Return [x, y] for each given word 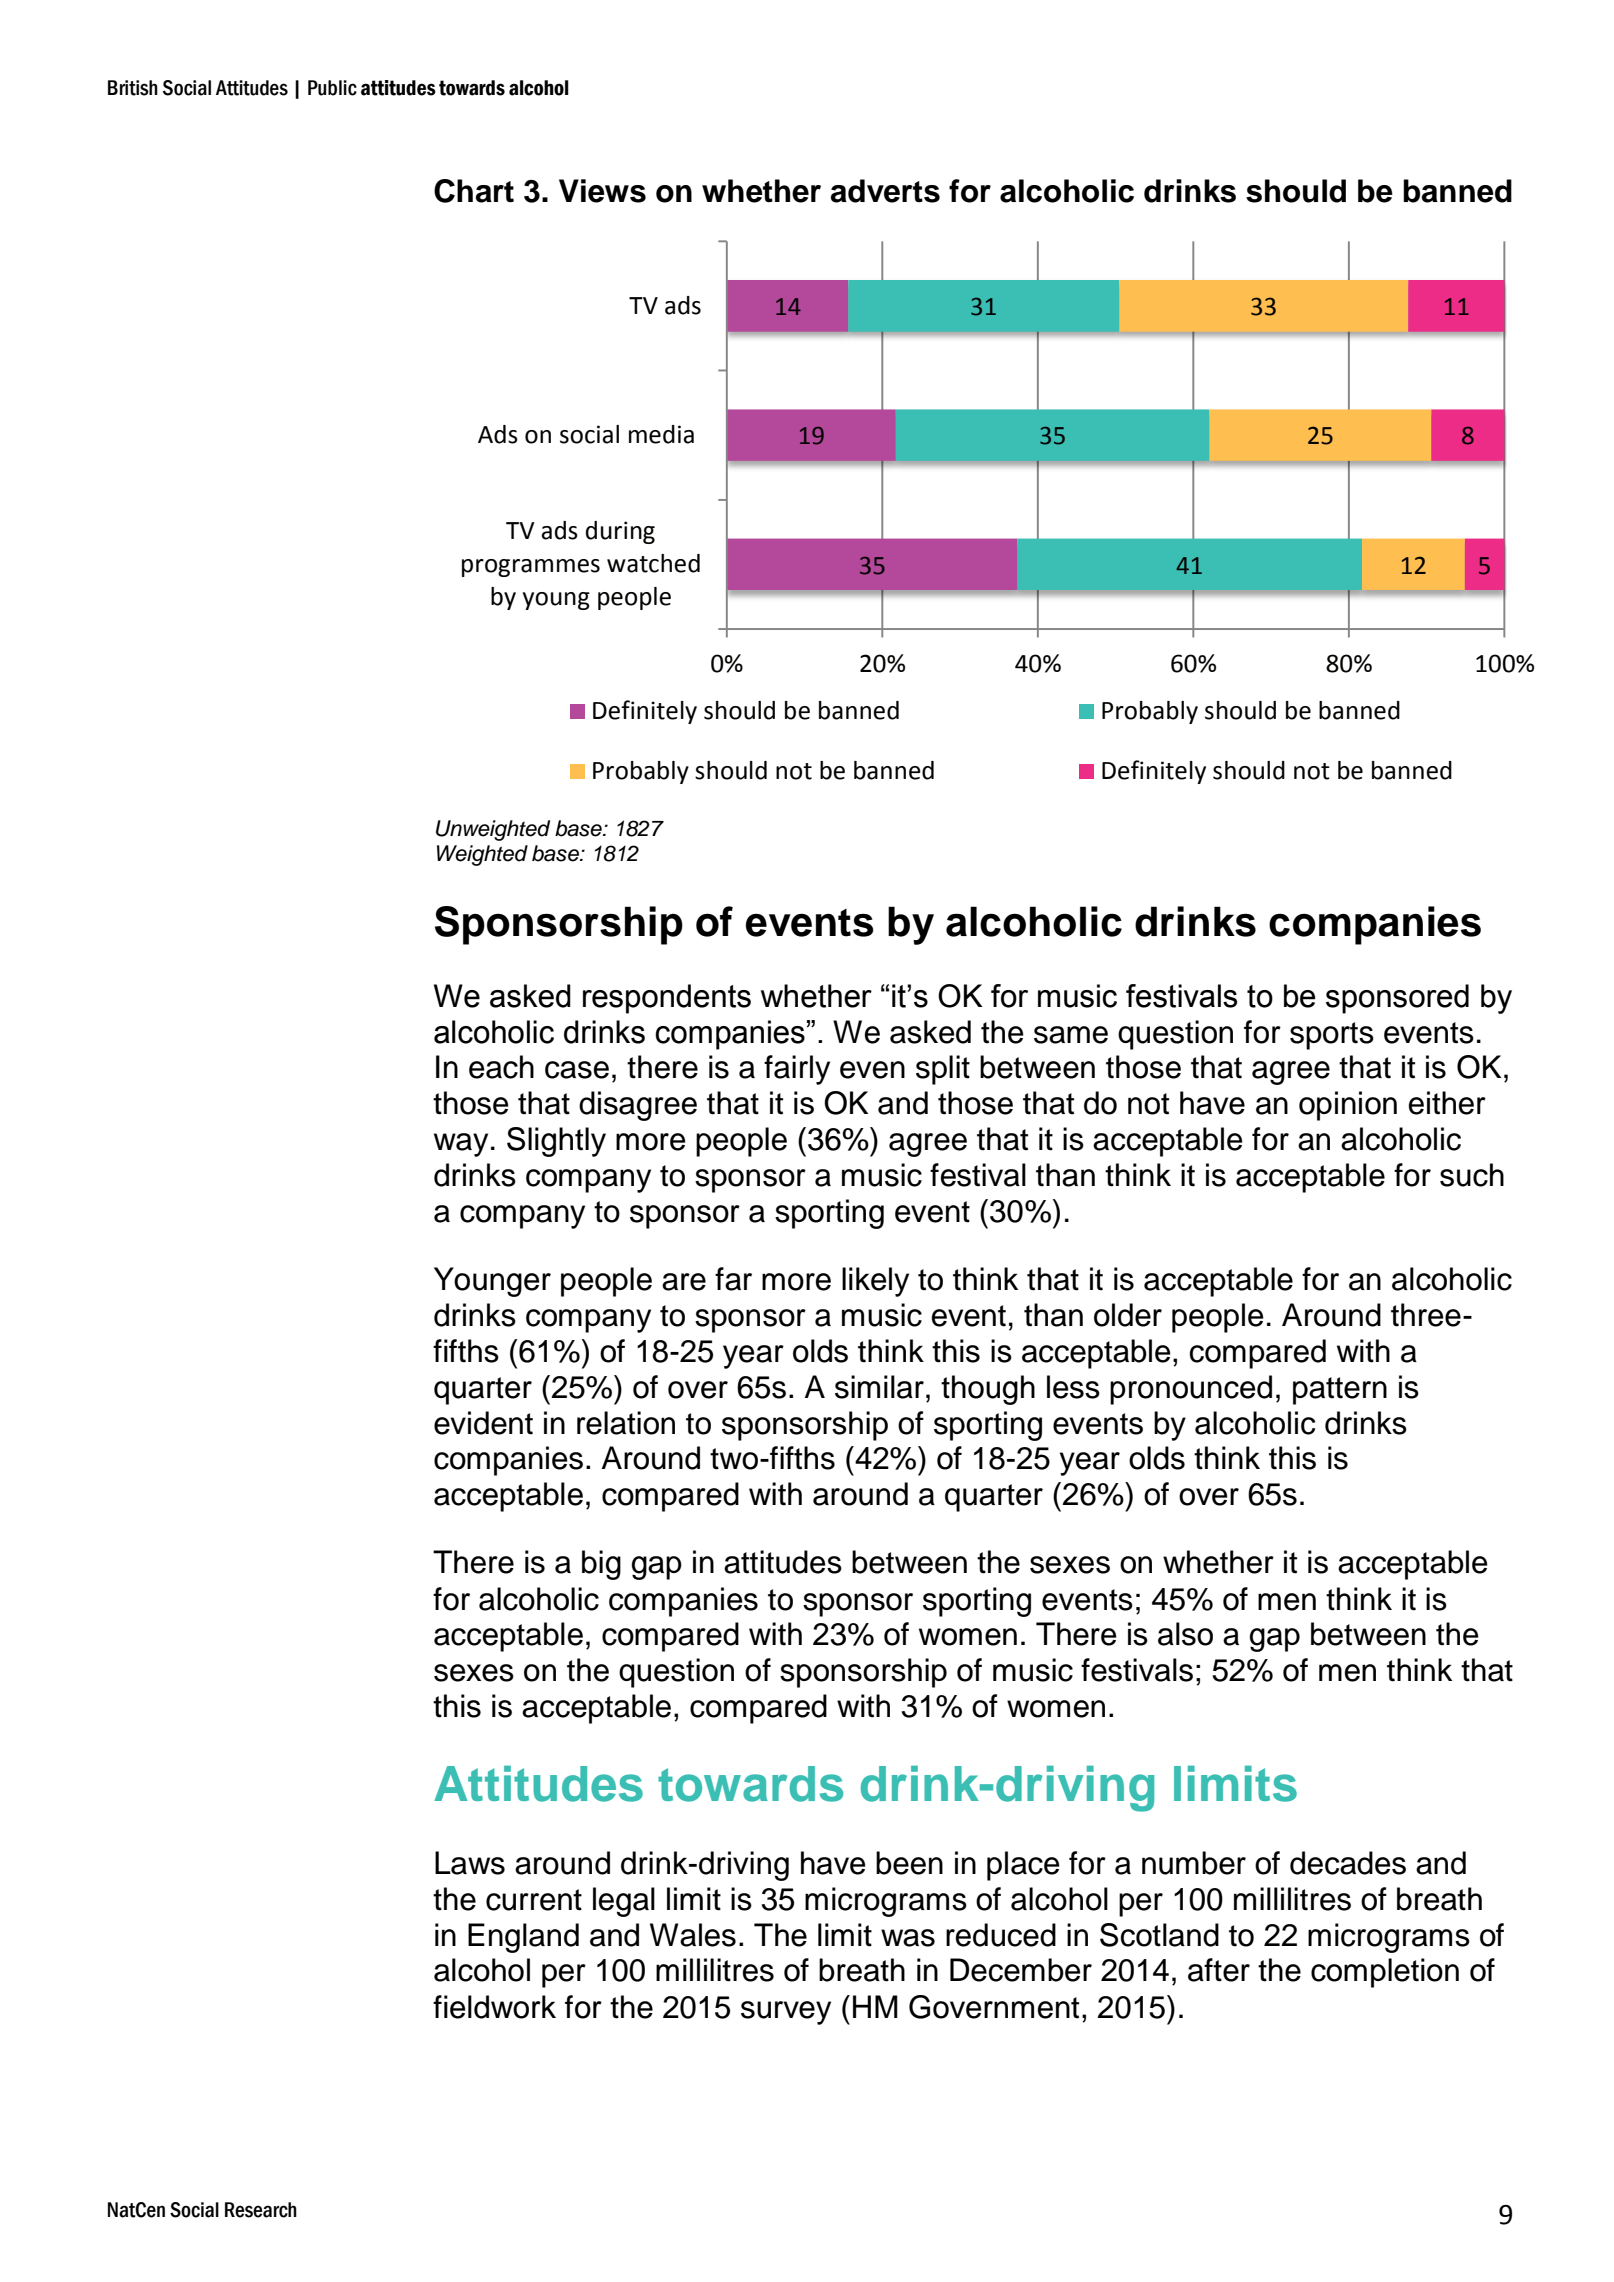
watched [653, 563]
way [461, 1145]
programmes [531, 568]
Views [602, 191]
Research [261, 2210]
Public [332, 88]
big [601, 1565]
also [1185, 1634]
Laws [470, 1863]
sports [1332, 1036]
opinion [1348, 1106]
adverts [885, 191]
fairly [797, 1070]
